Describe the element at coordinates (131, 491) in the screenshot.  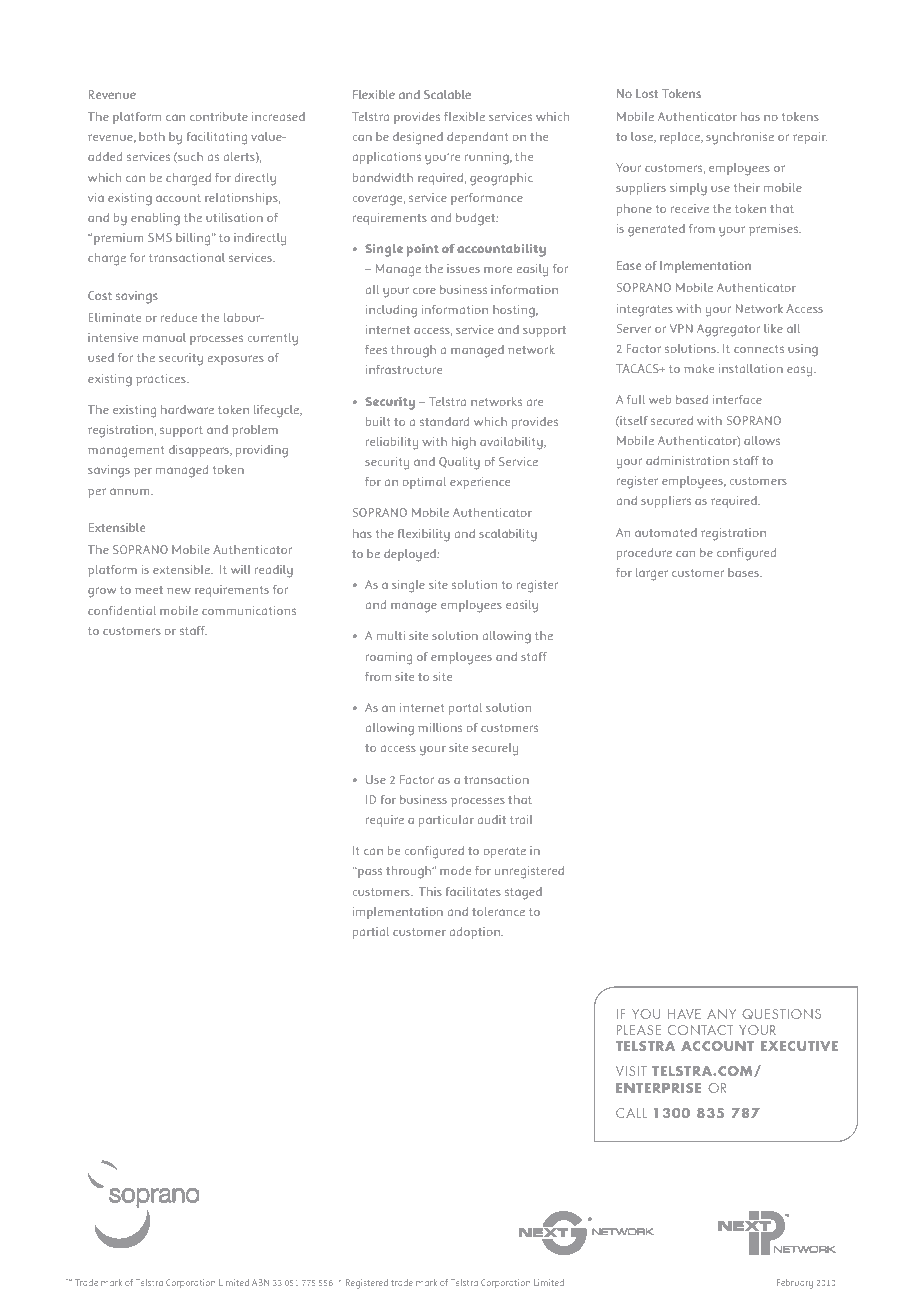
I see `annum` at that location.
